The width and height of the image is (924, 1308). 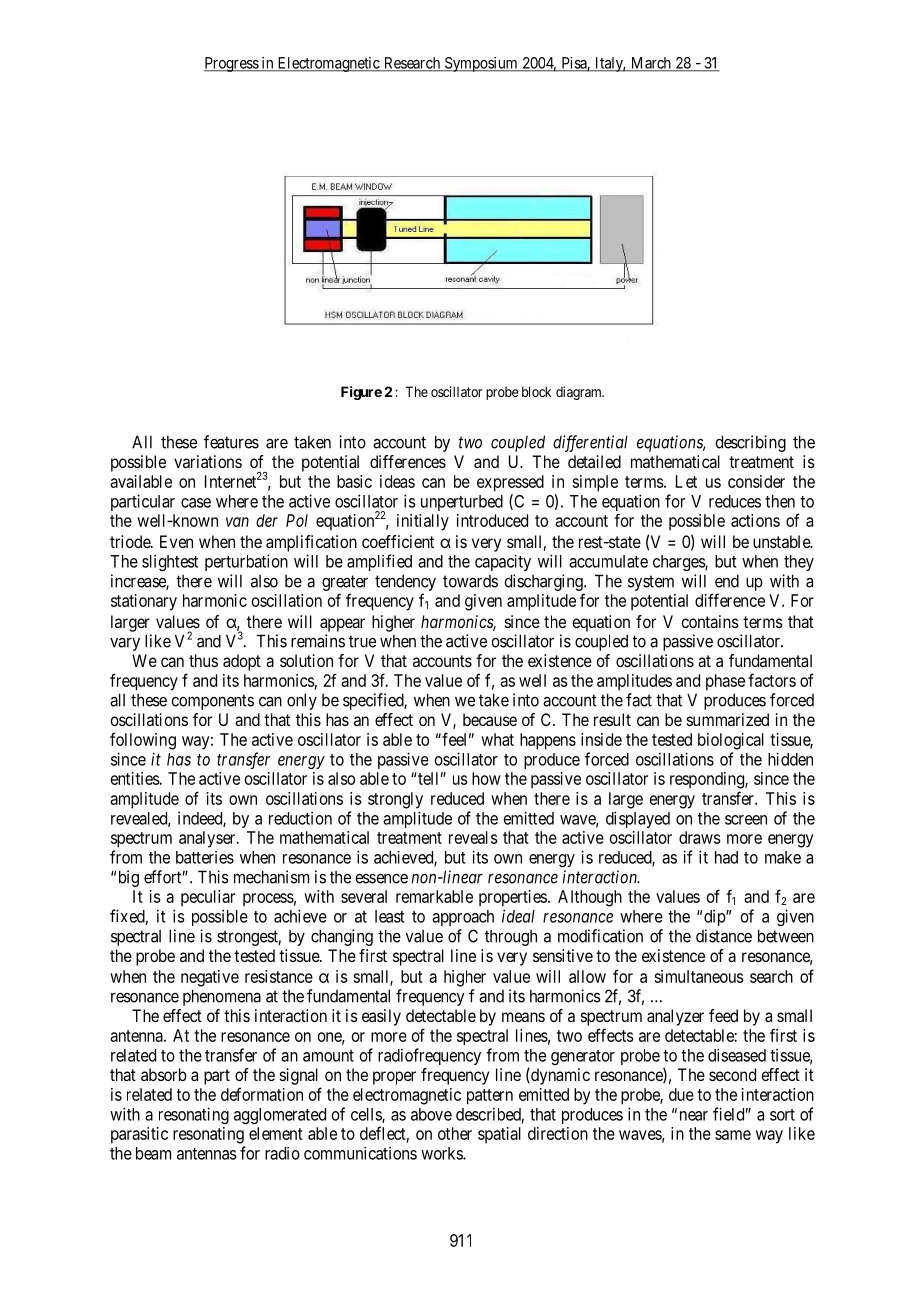 I want to click on March, so click(x=651, y=64).
